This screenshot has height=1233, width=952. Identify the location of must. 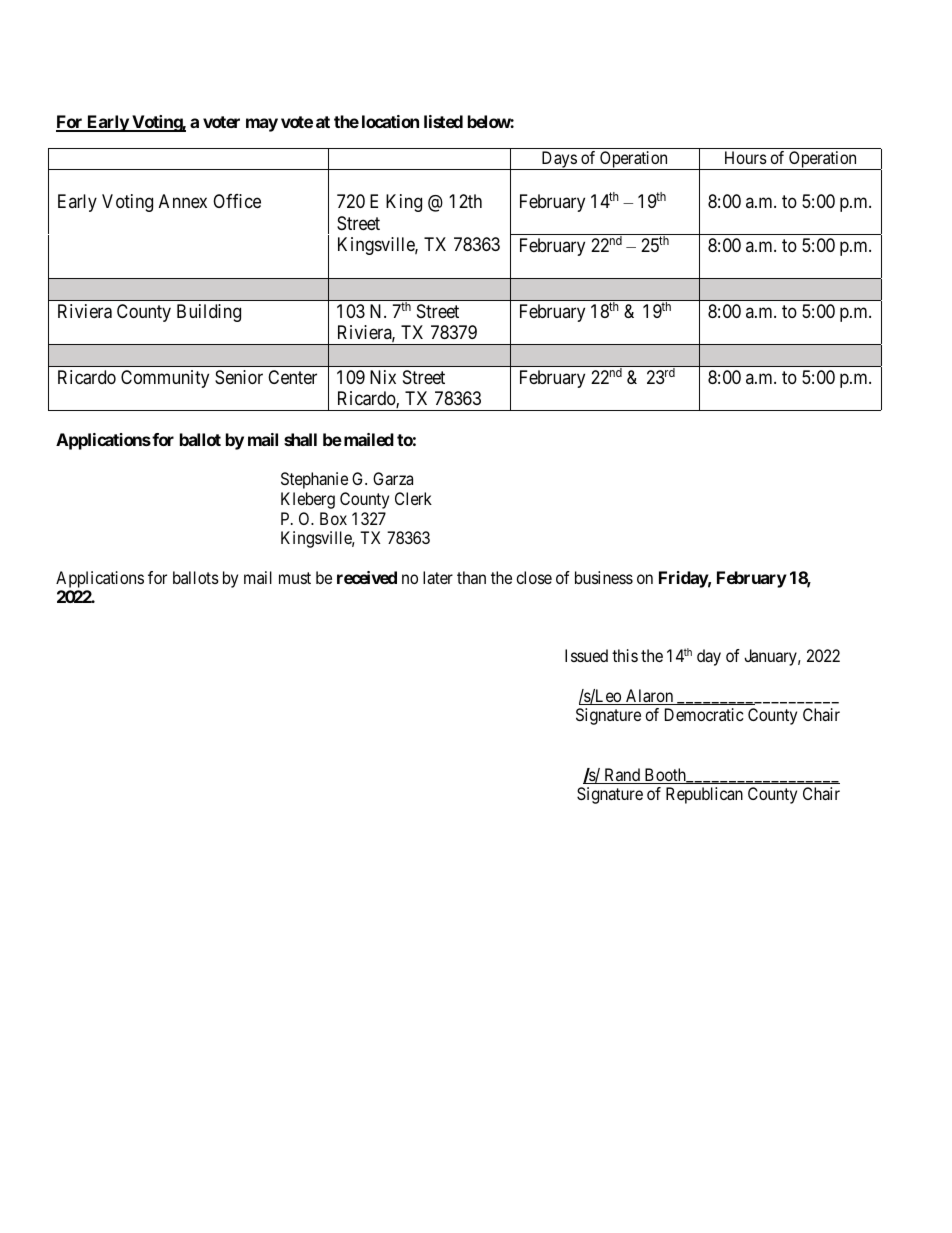
(295, 578).
